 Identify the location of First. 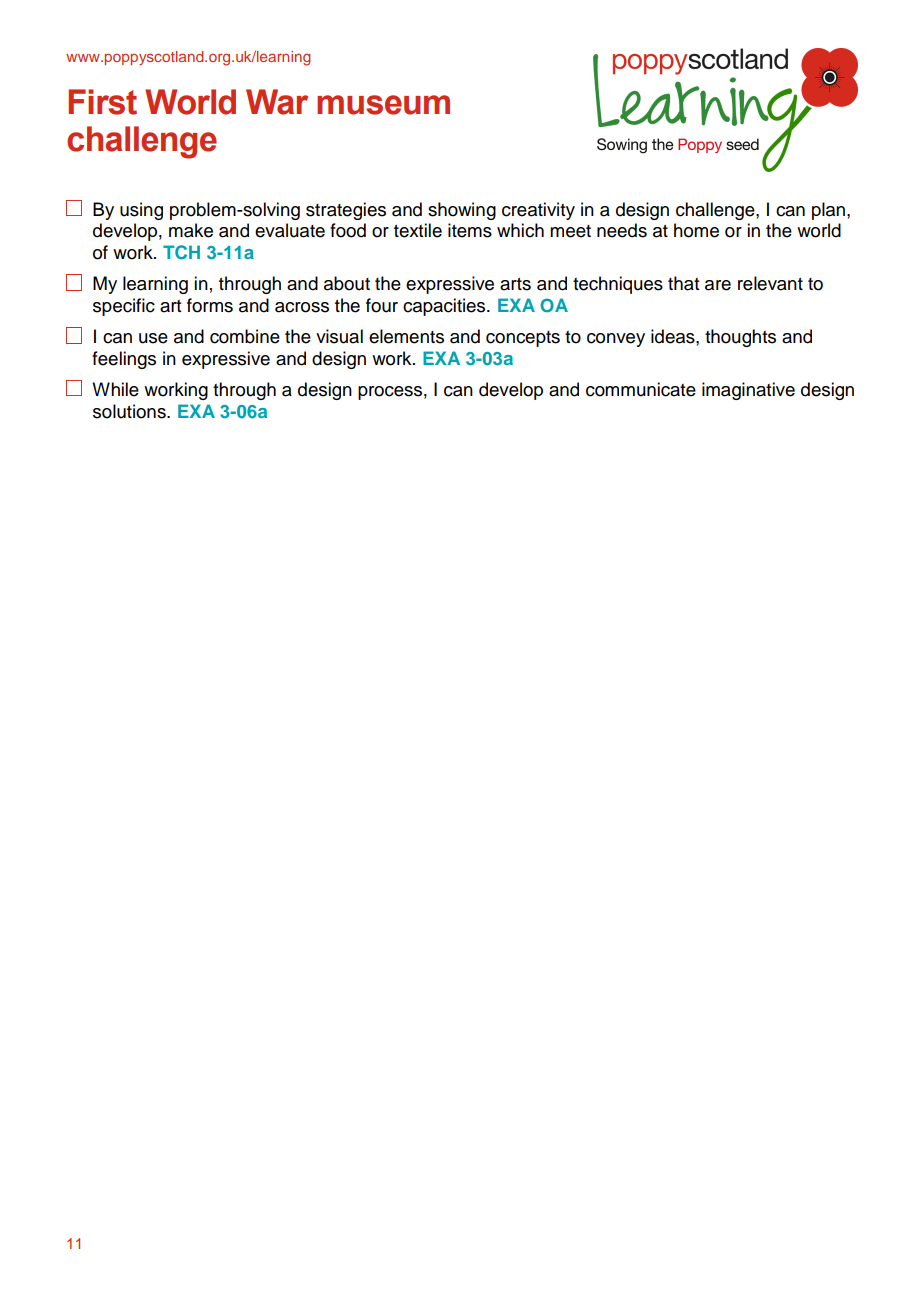
(102, 102).
